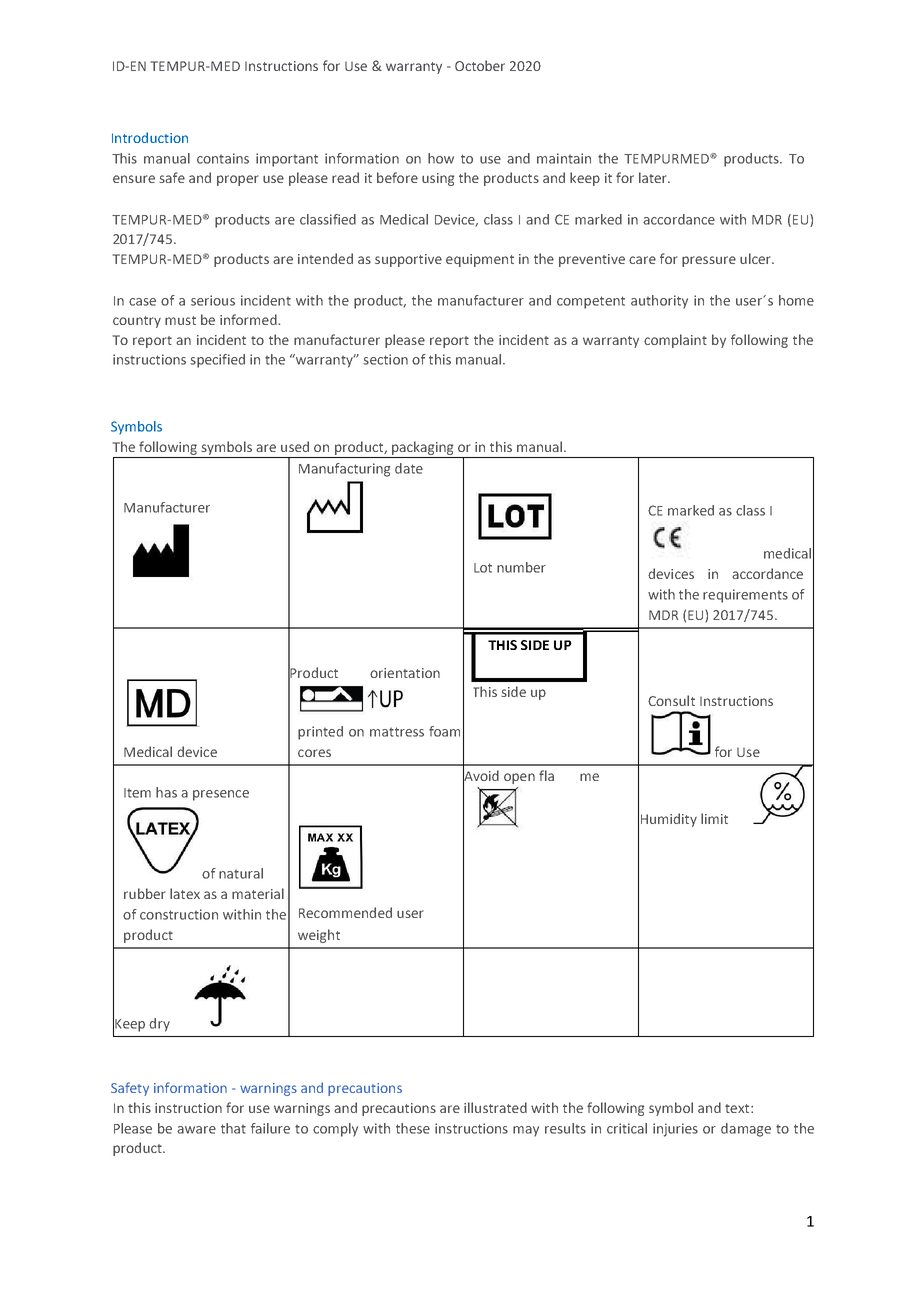  I want to click on equipment, so click(480, 260).
